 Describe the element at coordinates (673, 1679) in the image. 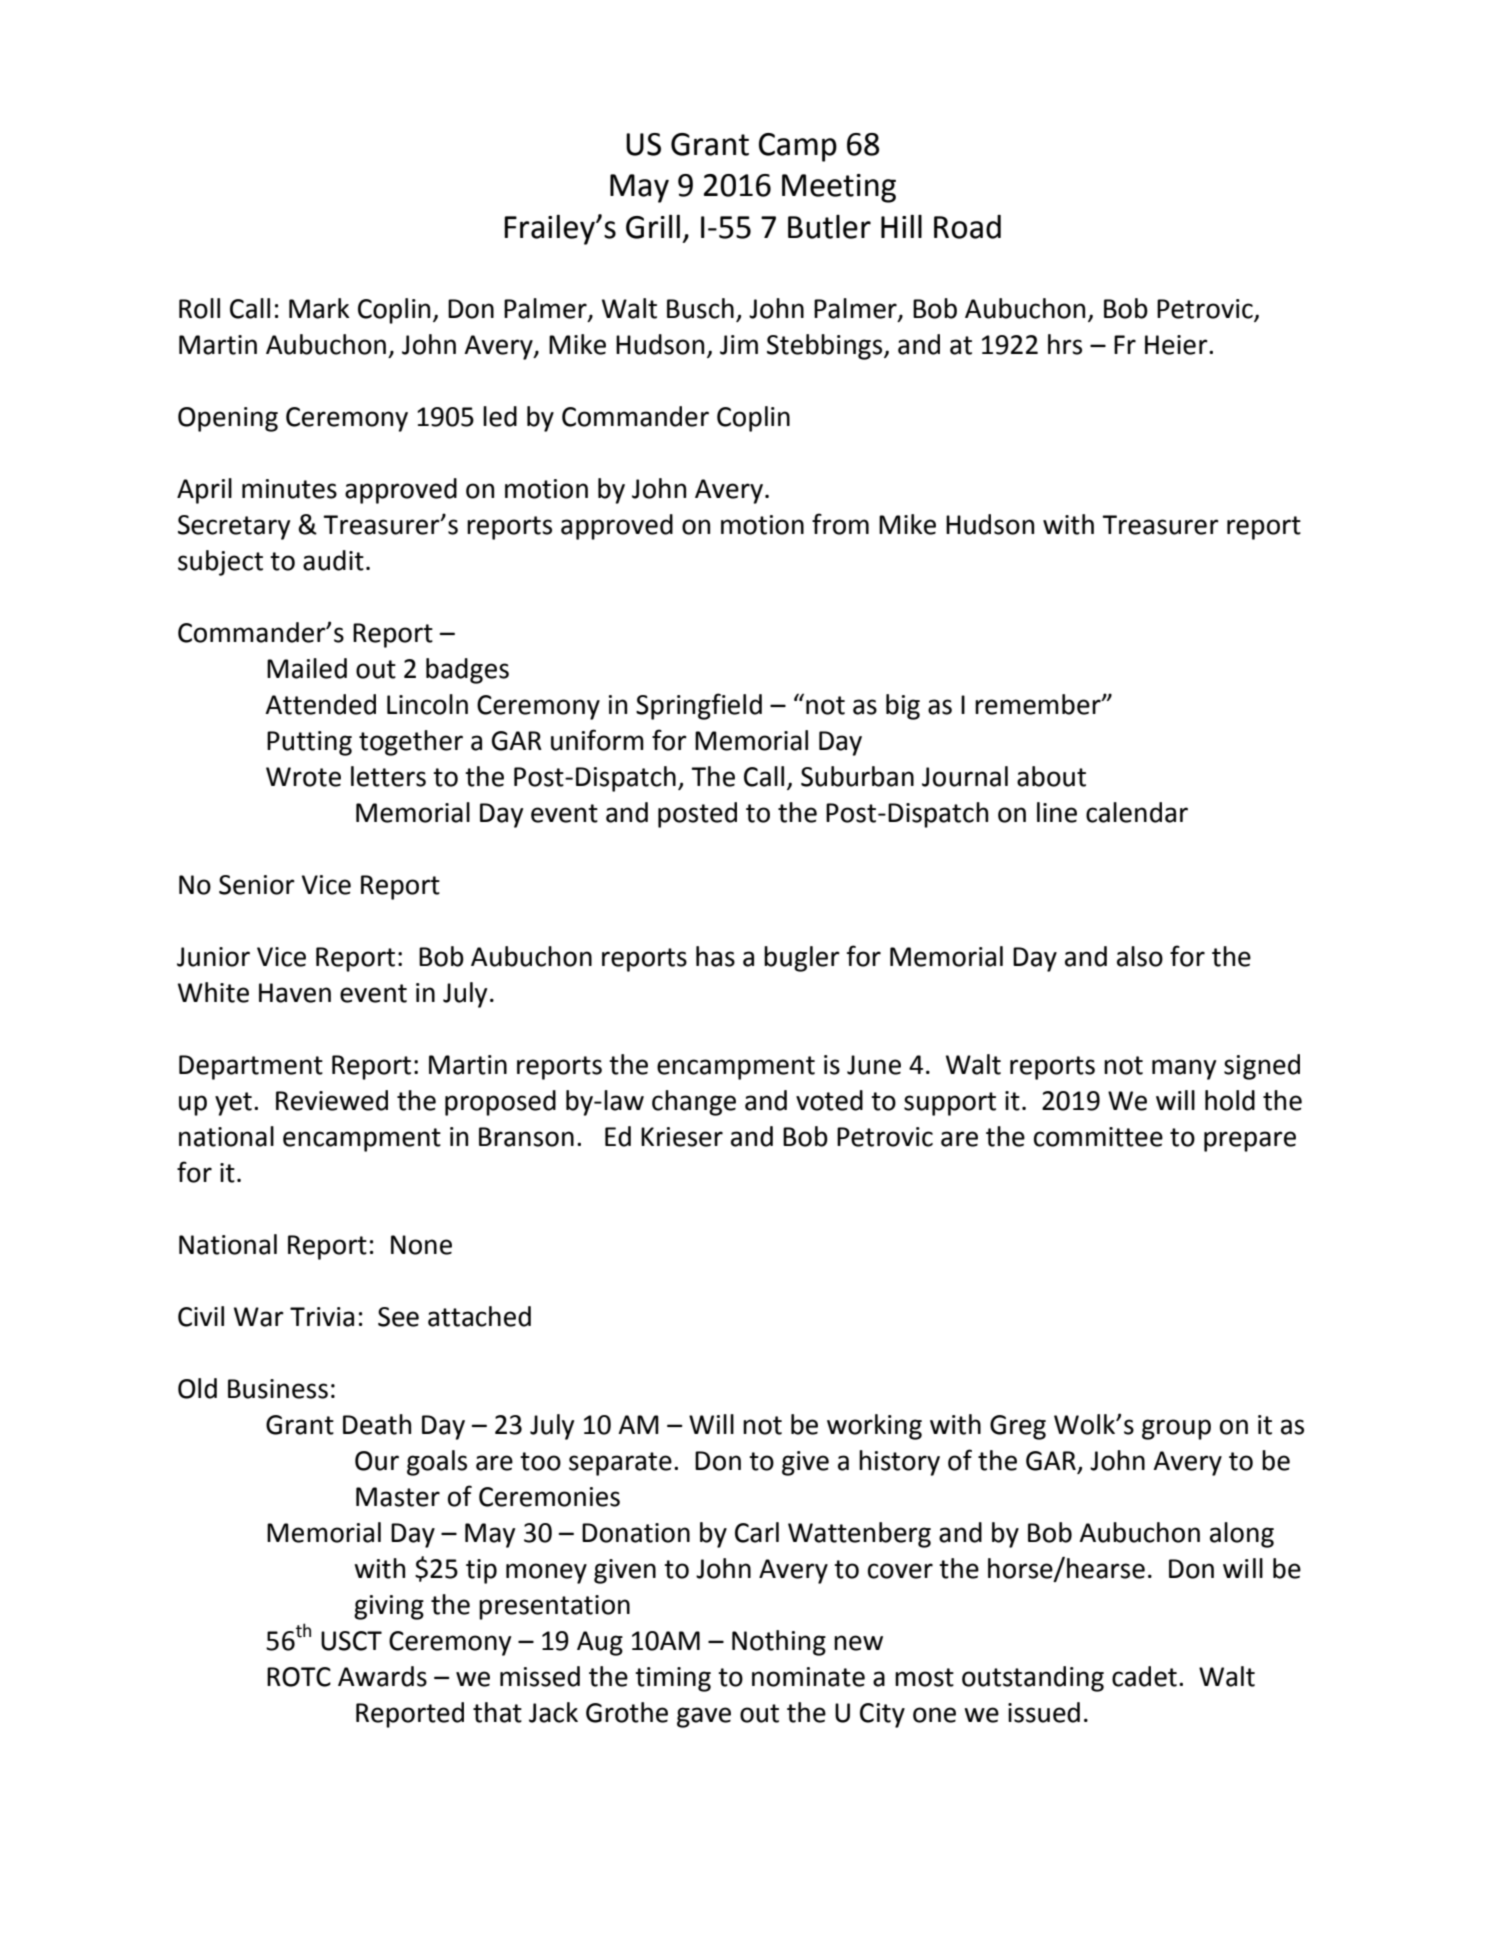

I see `timing` at that location.
